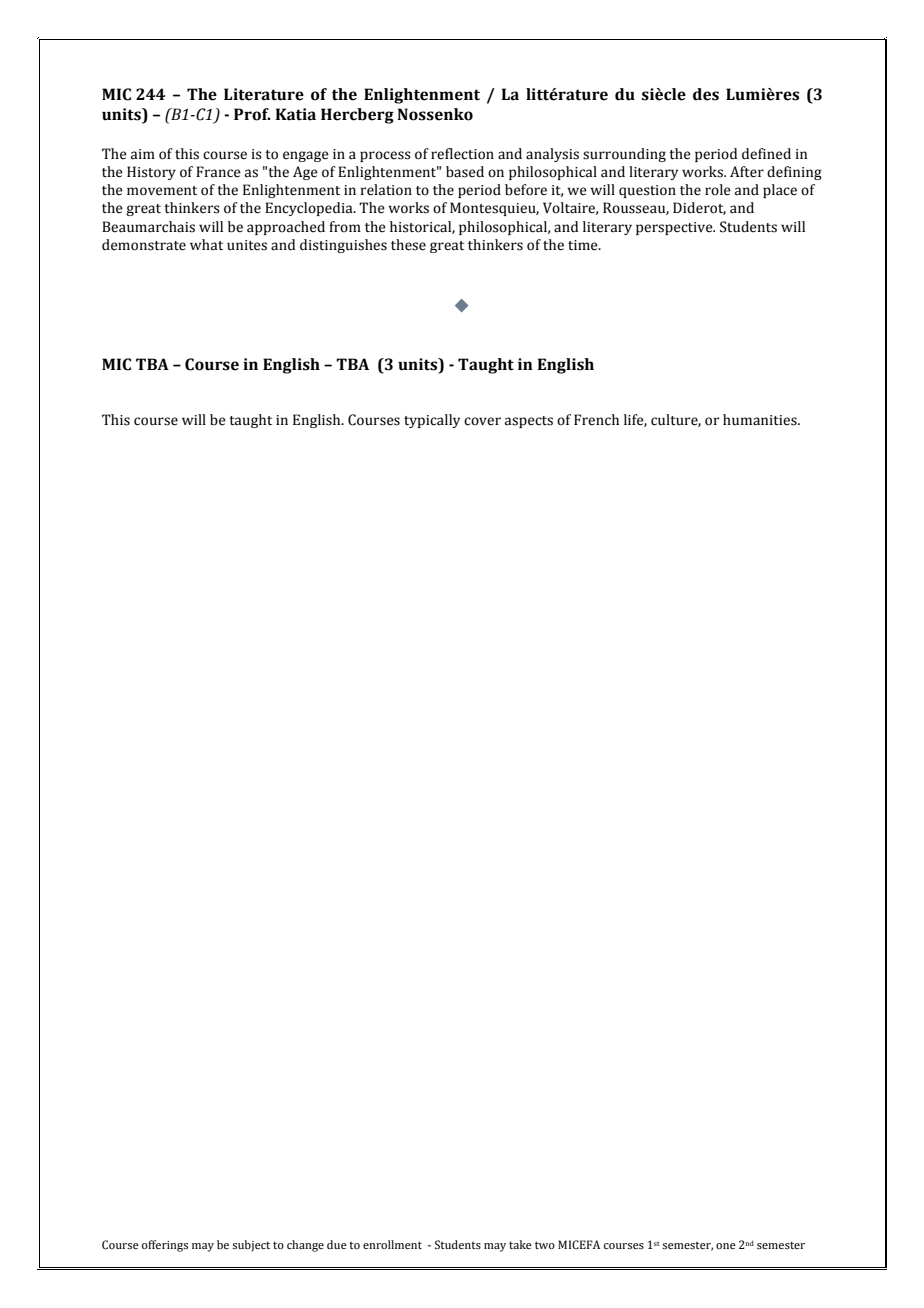  Describe the element at coordinates (761, 420) in the page. I see `humanities` at that location.
